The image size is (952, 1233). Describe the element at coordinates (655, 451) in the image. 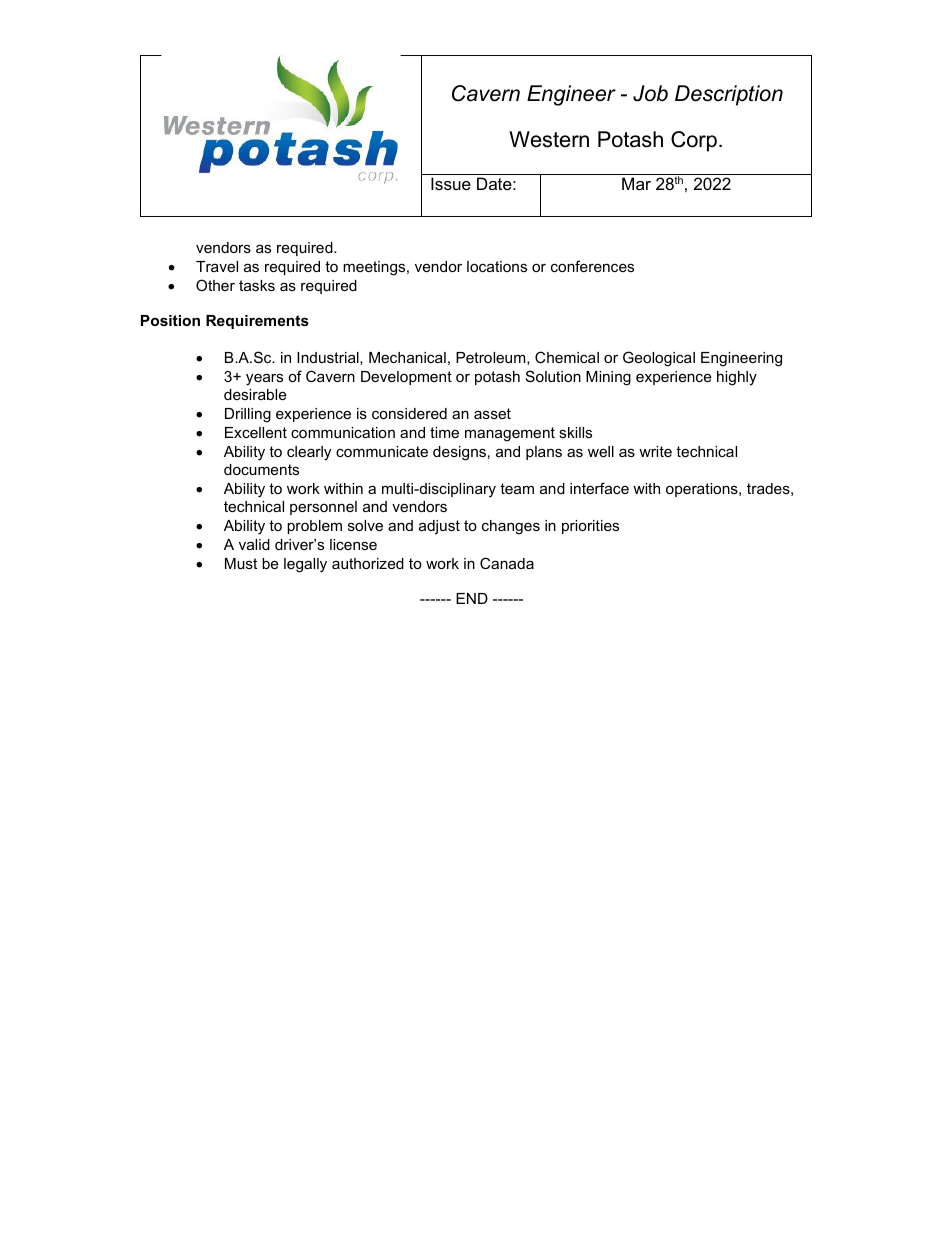

I see `write` at that location.
